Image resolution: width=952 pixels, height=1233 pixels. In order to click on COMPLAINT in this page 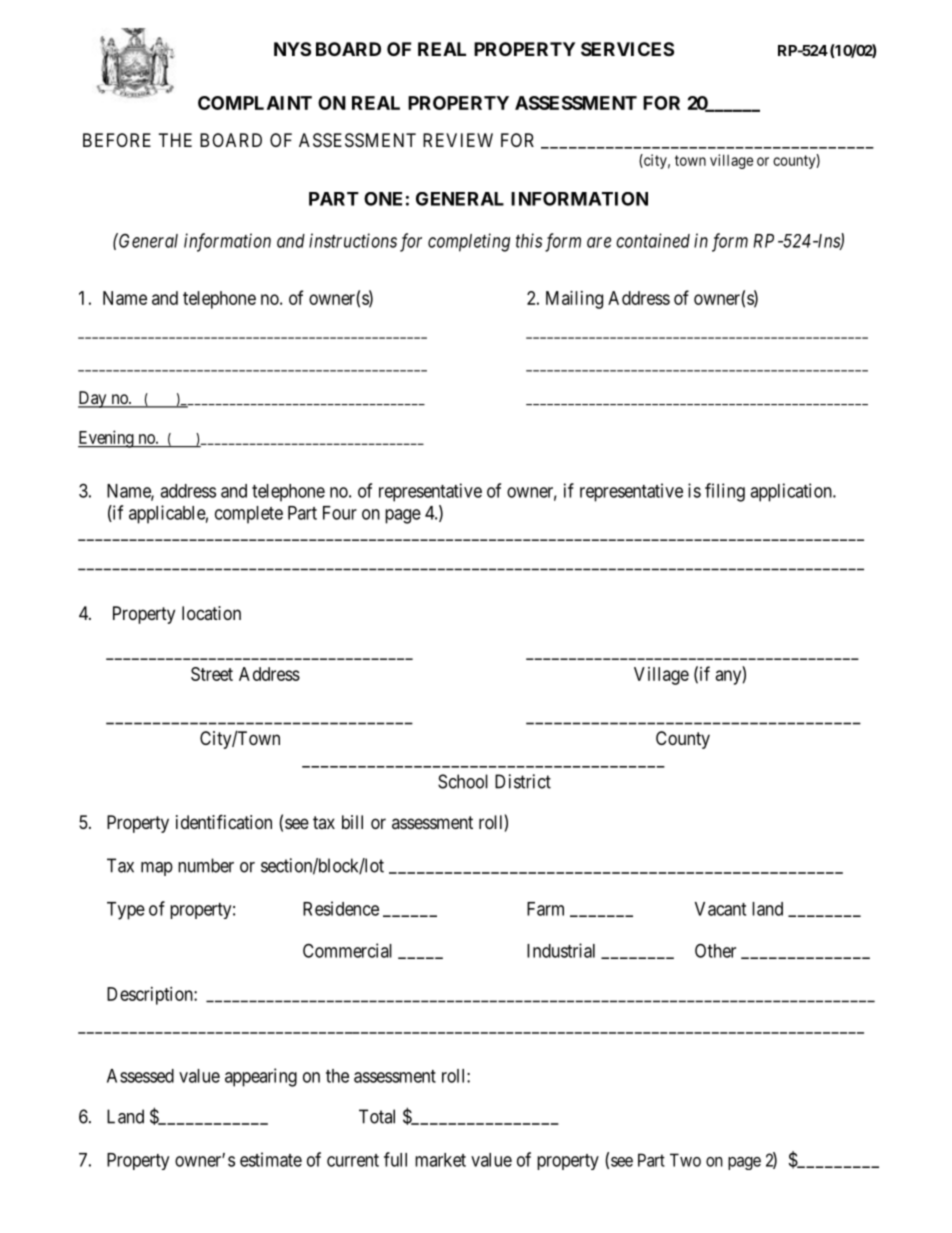, I will do `click(255, 103)`.
